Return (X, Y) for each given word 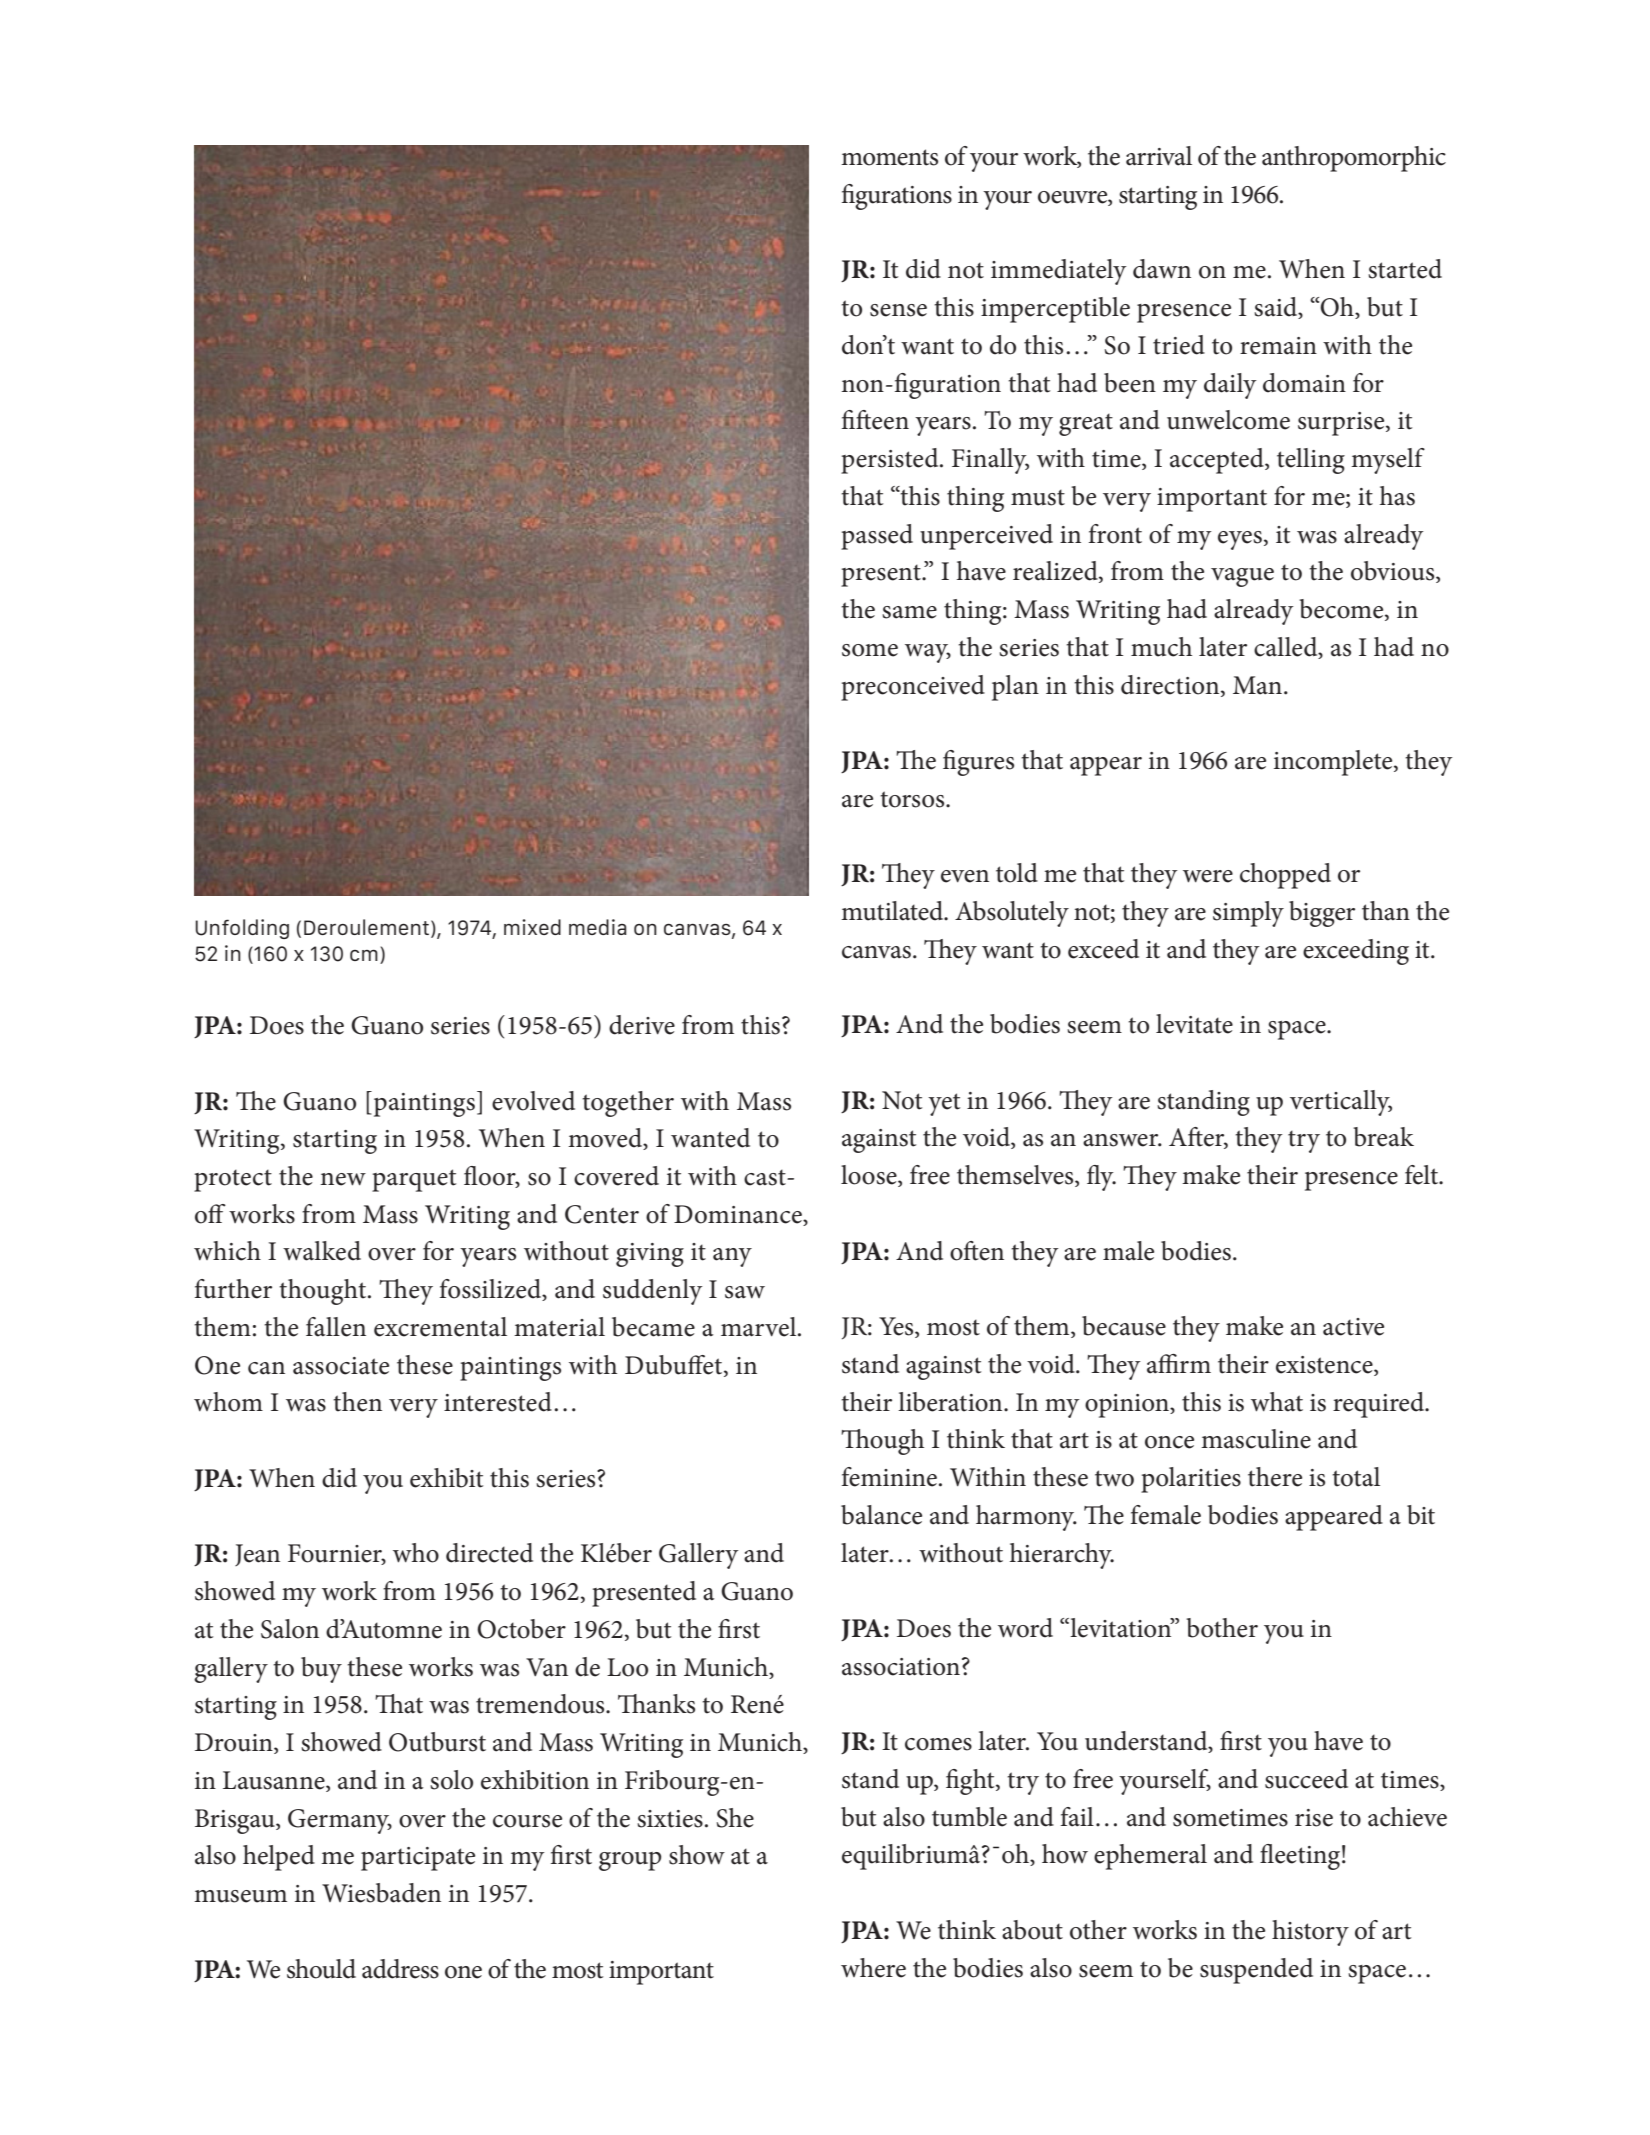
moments (889, 157)
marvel (760, 1327)
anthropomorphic (1354, 159)
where (873, 1968)
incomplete (1334, 763)
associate (341, 1366)
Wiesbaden (381, 1893)
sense (898, 310)
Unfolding (242, 929)
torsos (913, 799)
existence (1325, 1366)
